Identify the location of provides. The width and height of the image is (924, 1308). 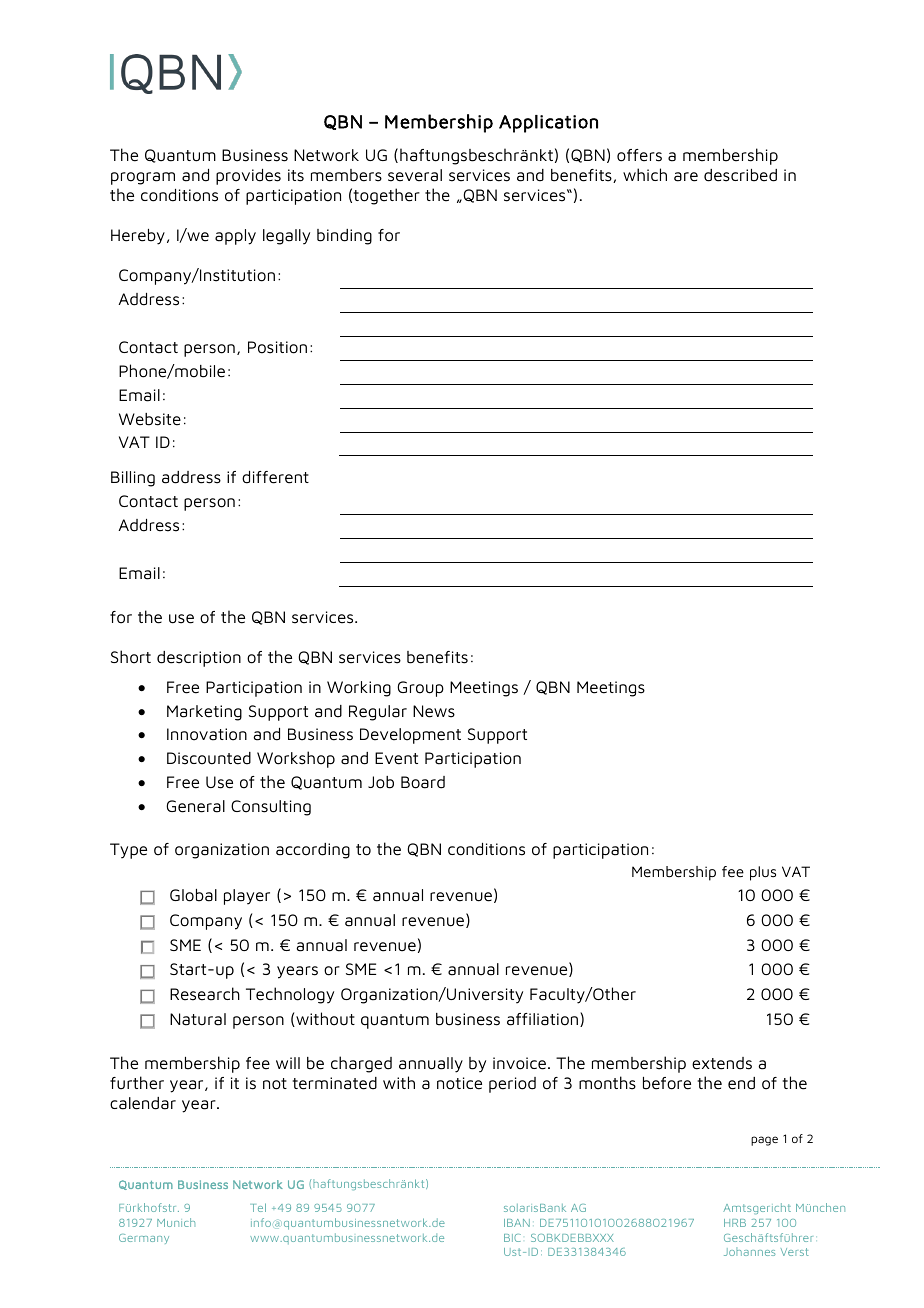
(248, 177).
